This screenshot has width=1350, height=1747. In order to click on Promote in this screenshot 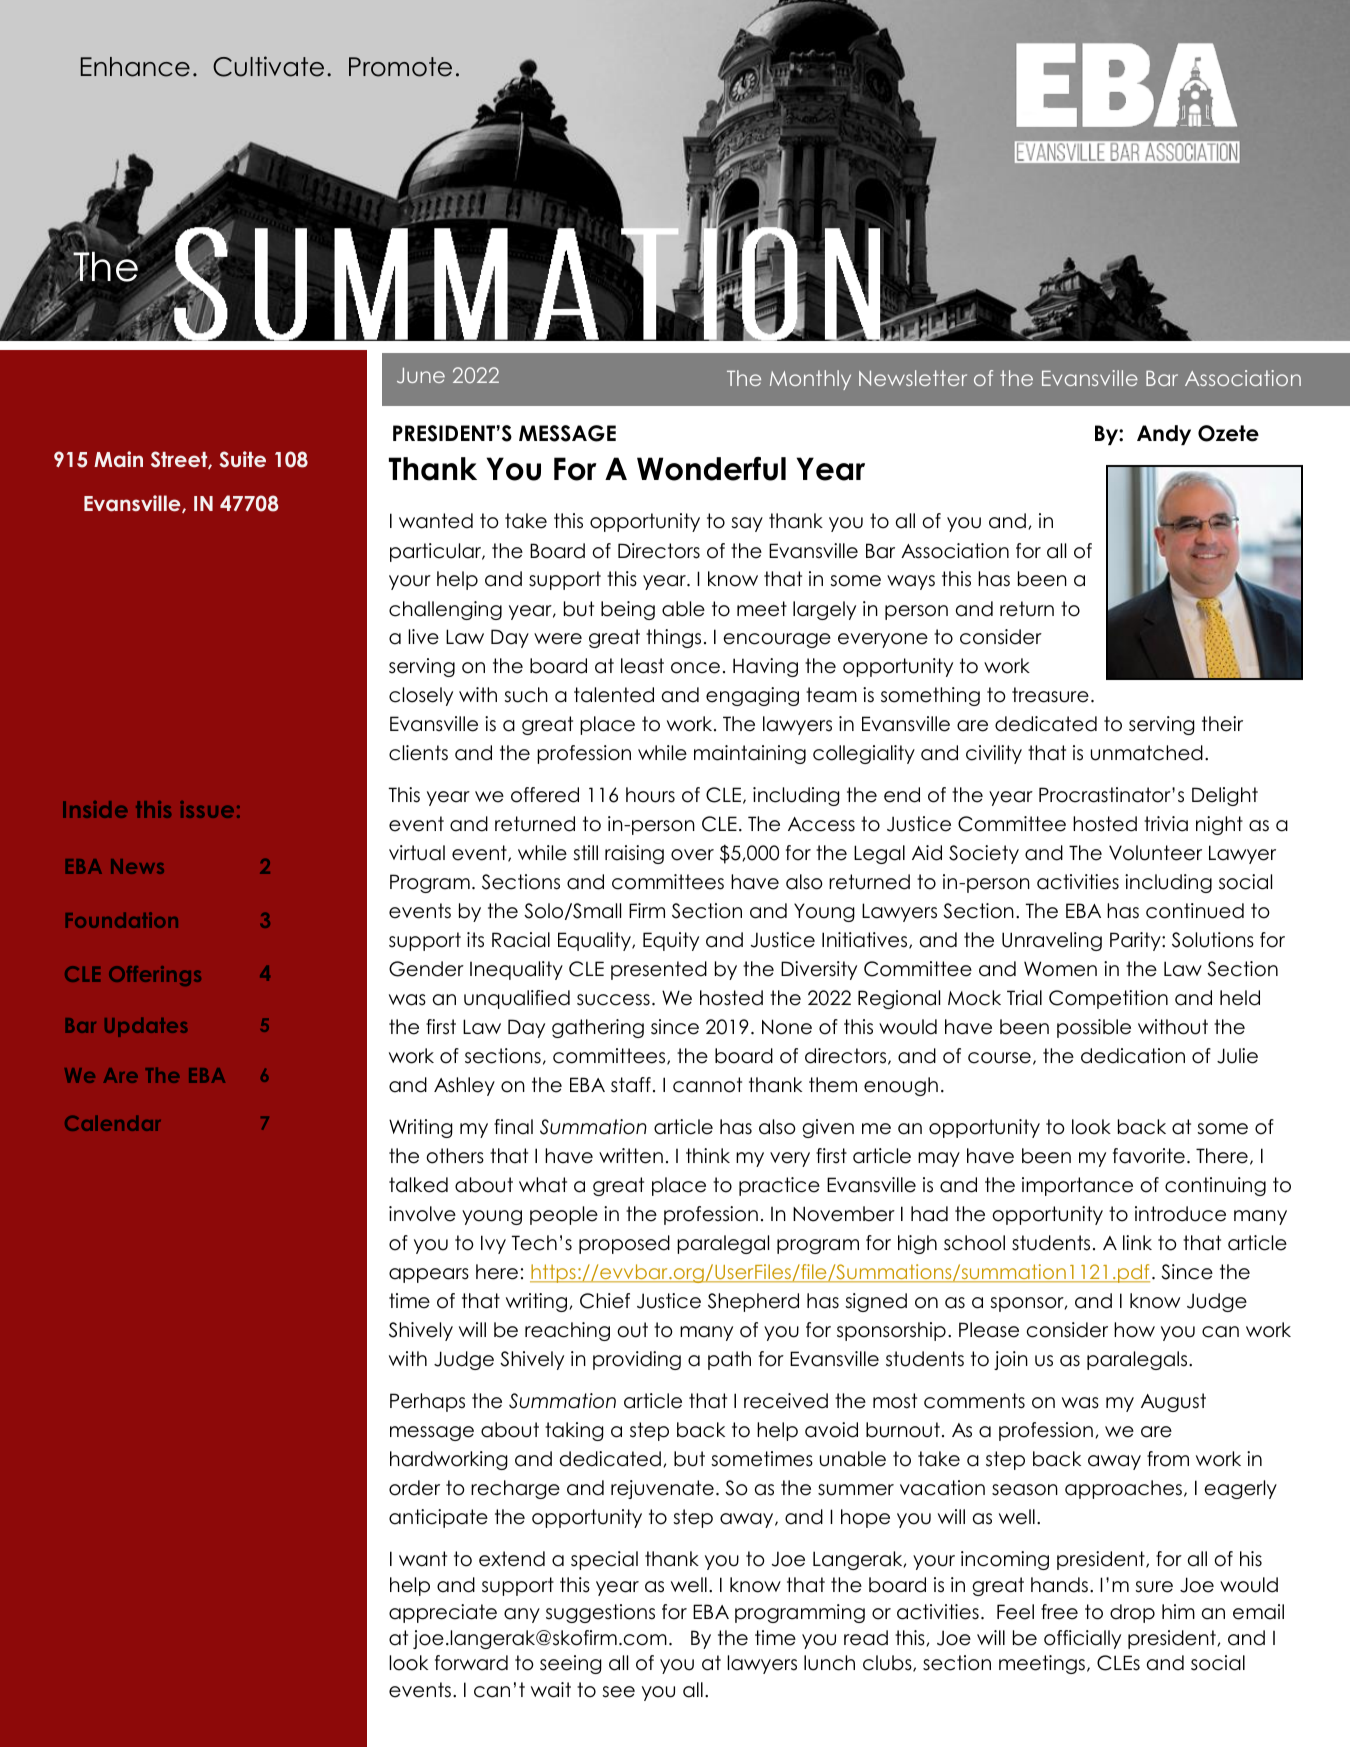, I will do `click(400, 67)`.
